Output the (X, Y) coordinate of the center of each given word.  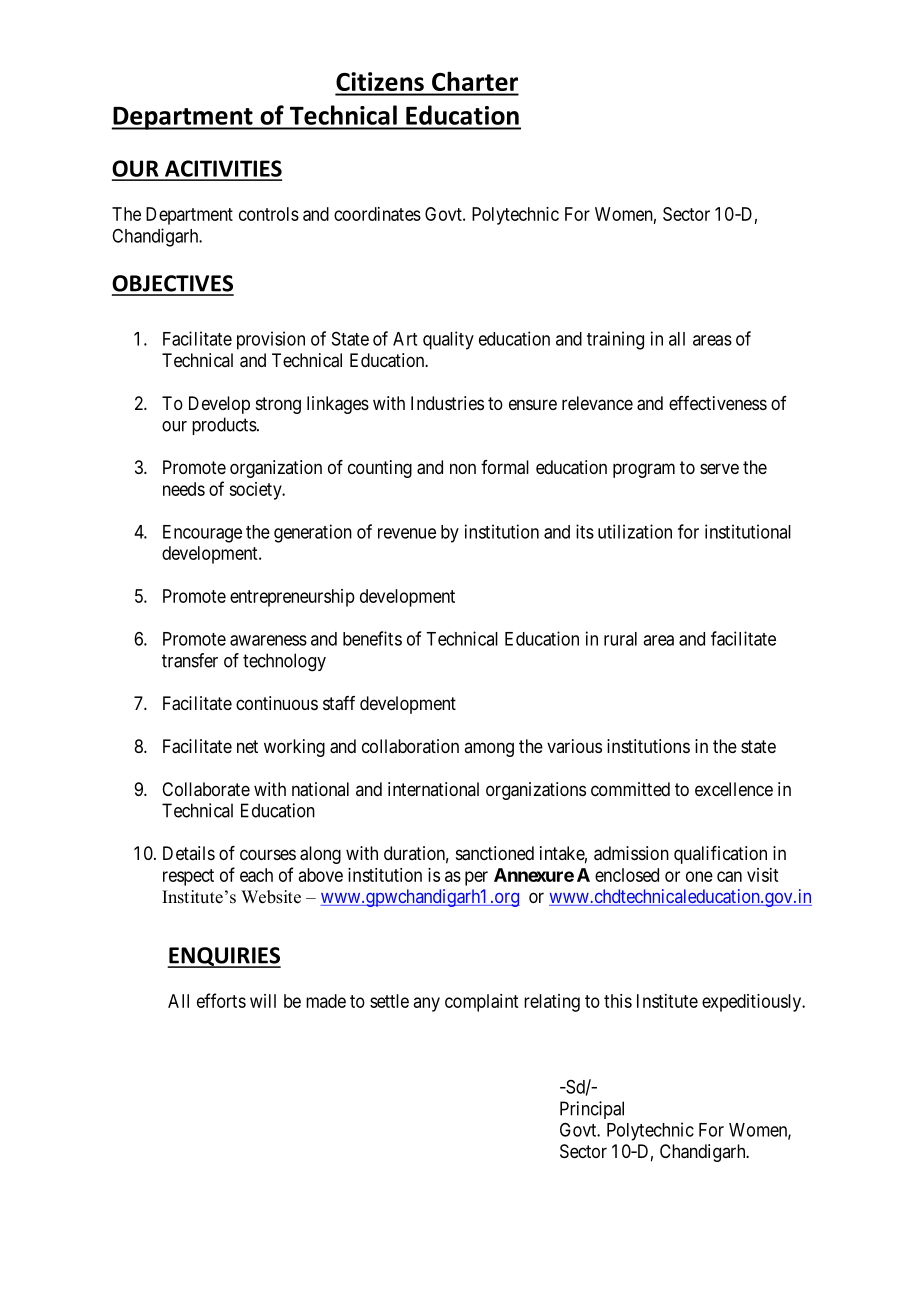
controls (269, 214)
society (256, 491)
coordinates (377, 214)
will (263, 1001)
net (247, 746)
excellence (734, 789)
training (615, 340)
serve (719, 468)
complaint (481, 1003)
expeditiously (753, 1003)
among (489, 749)
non (463, 468)
